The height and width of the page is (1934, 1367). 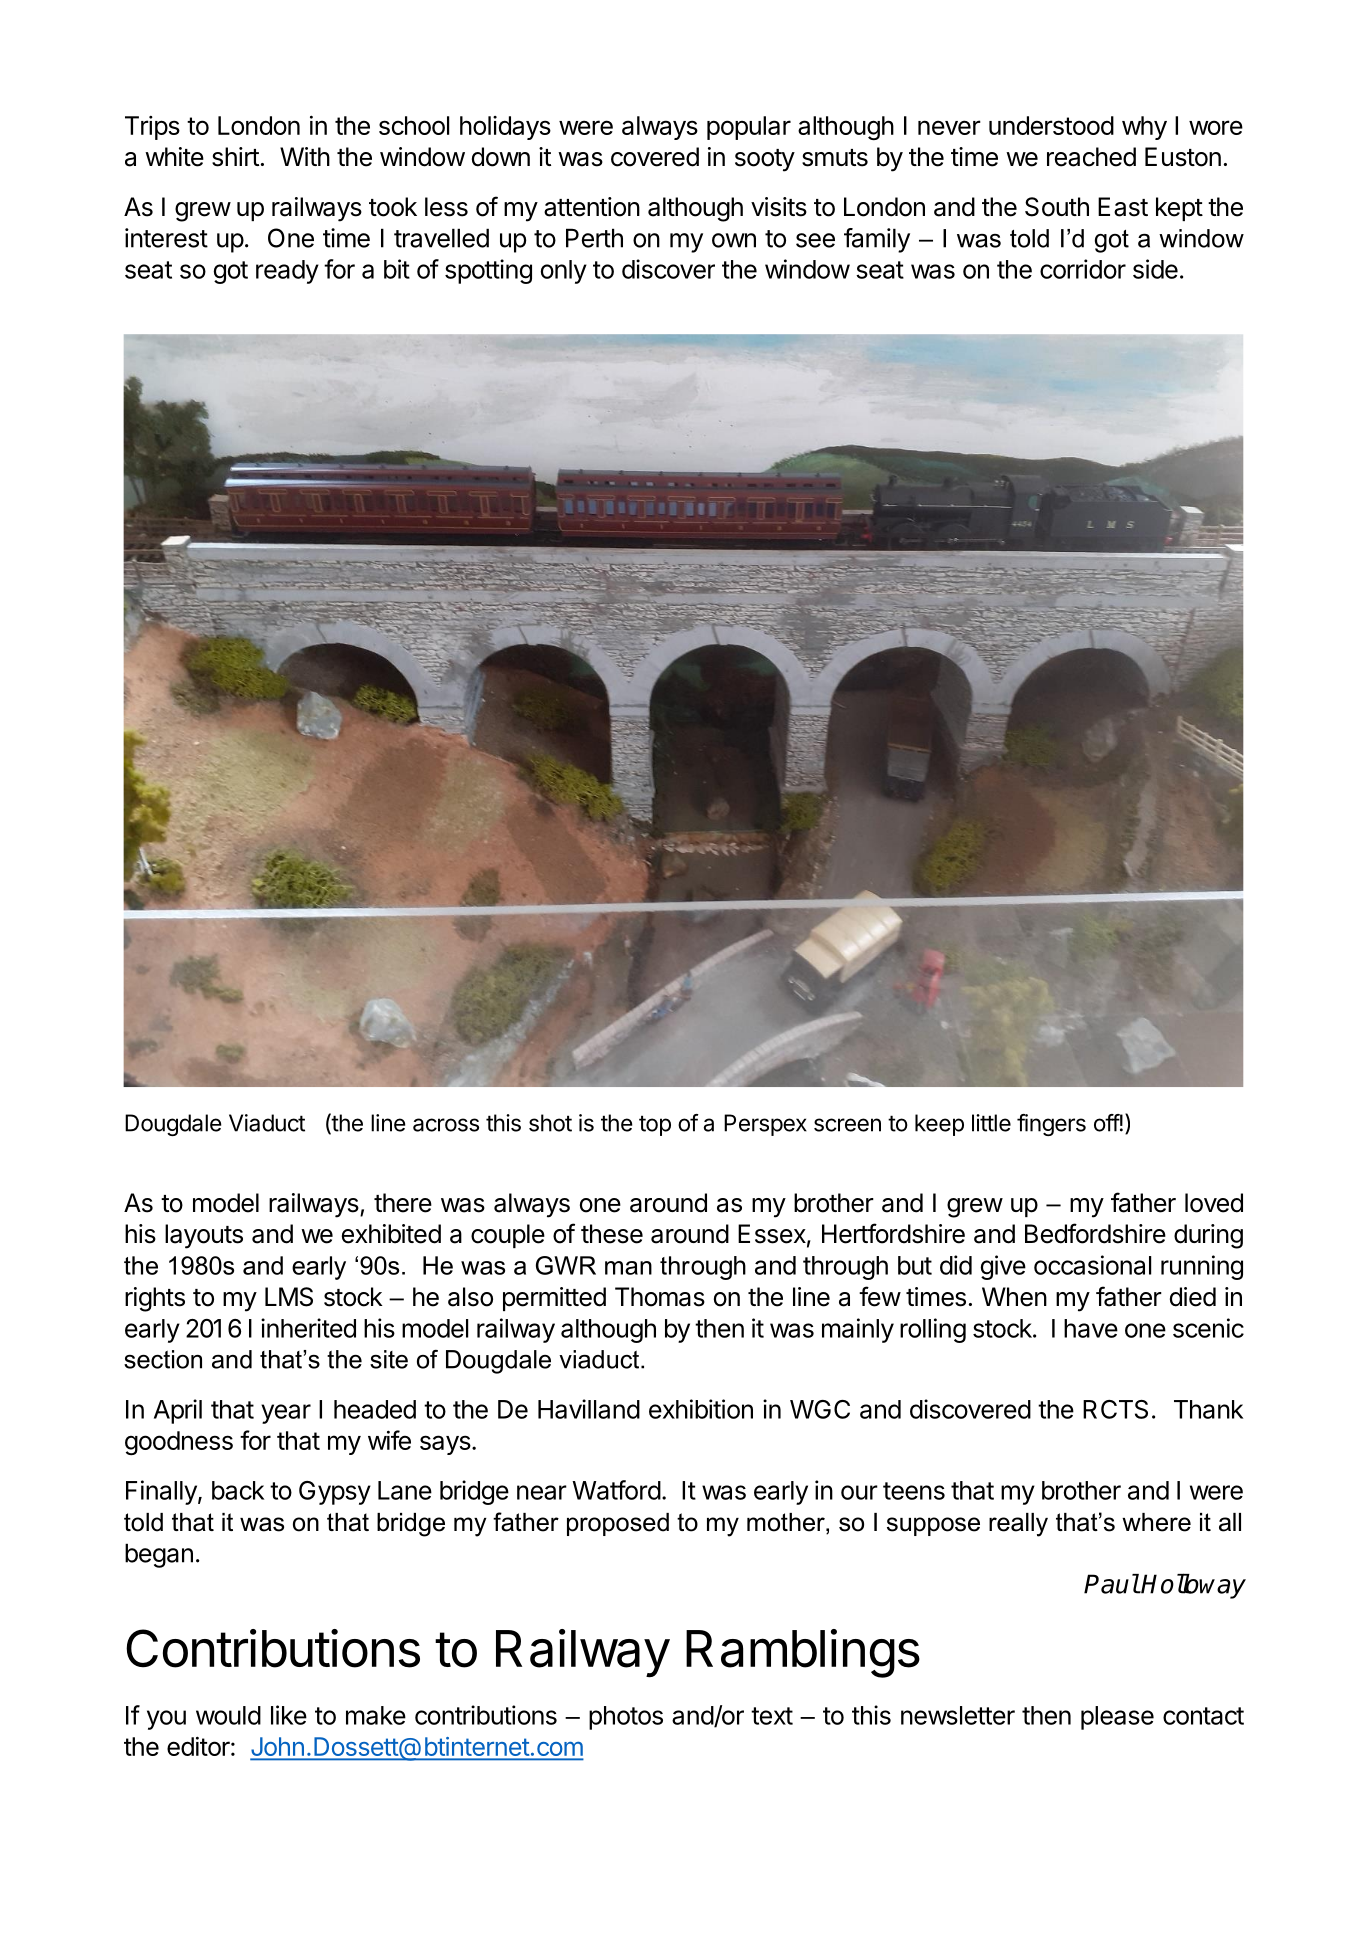 I want to click on With, so click(x=305, y=156).
